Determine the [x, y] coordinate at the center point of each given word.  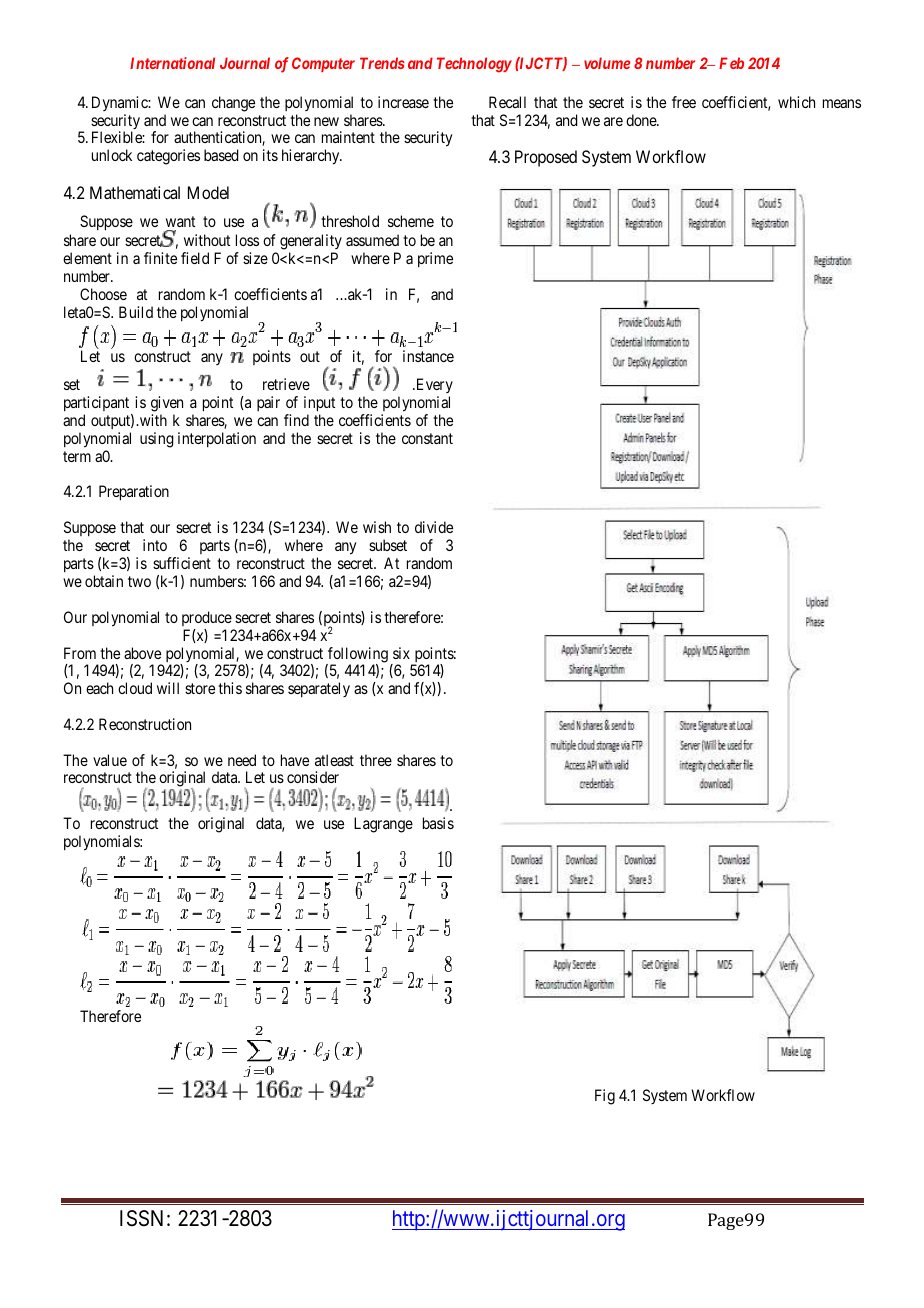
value [110, 760]
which [796, 102]
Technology [474, 65]
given [167, 405]
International [172, 63]
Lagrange [383, 825]
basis [438, 823]
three [376, 760]
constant [427, 438]
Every [433, 387]
